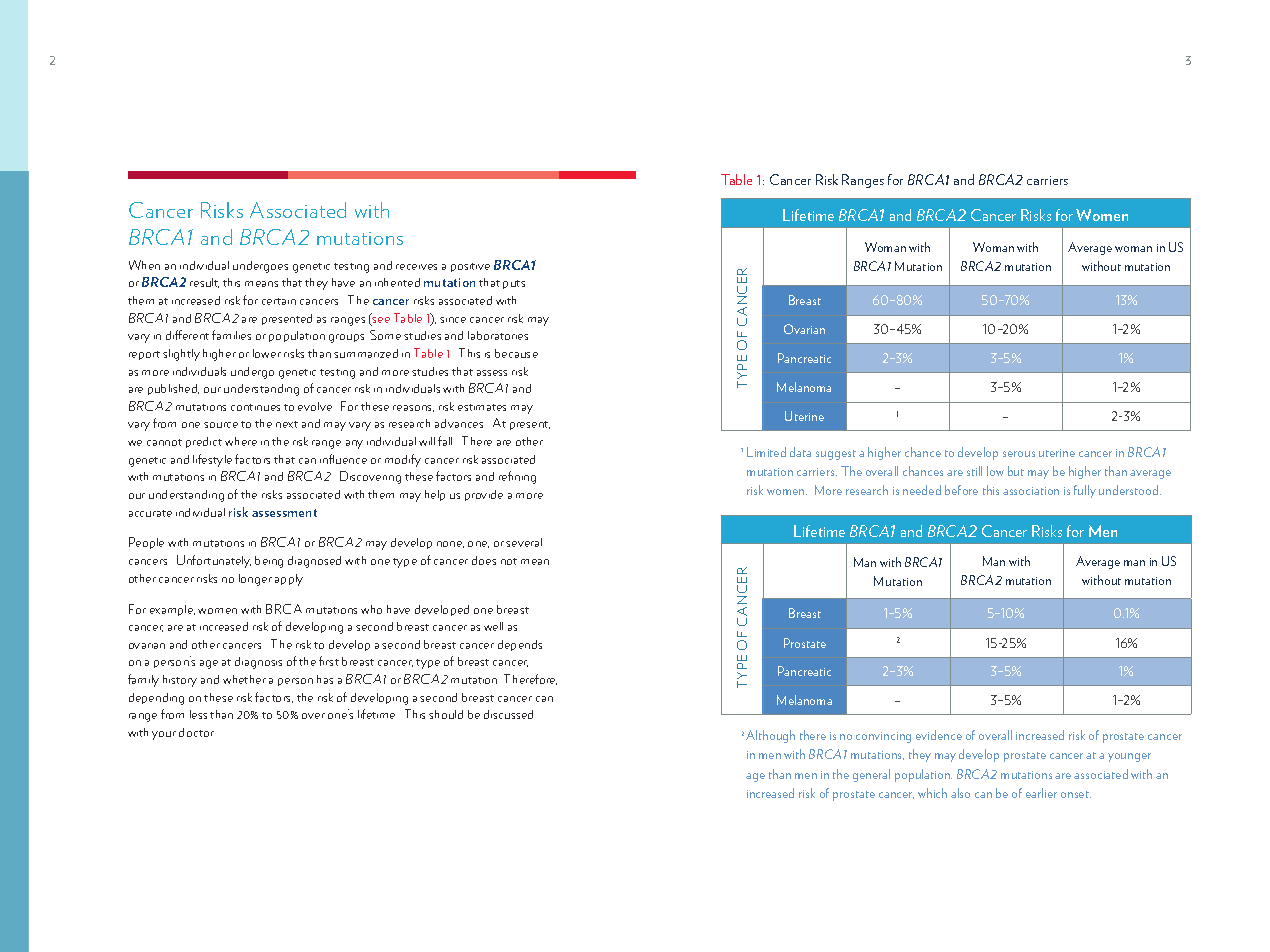 This screenshot has width=1270, height=952. Describe the element at coordinates (196, 732) in the screenshot. I see `doctor` at that location.
